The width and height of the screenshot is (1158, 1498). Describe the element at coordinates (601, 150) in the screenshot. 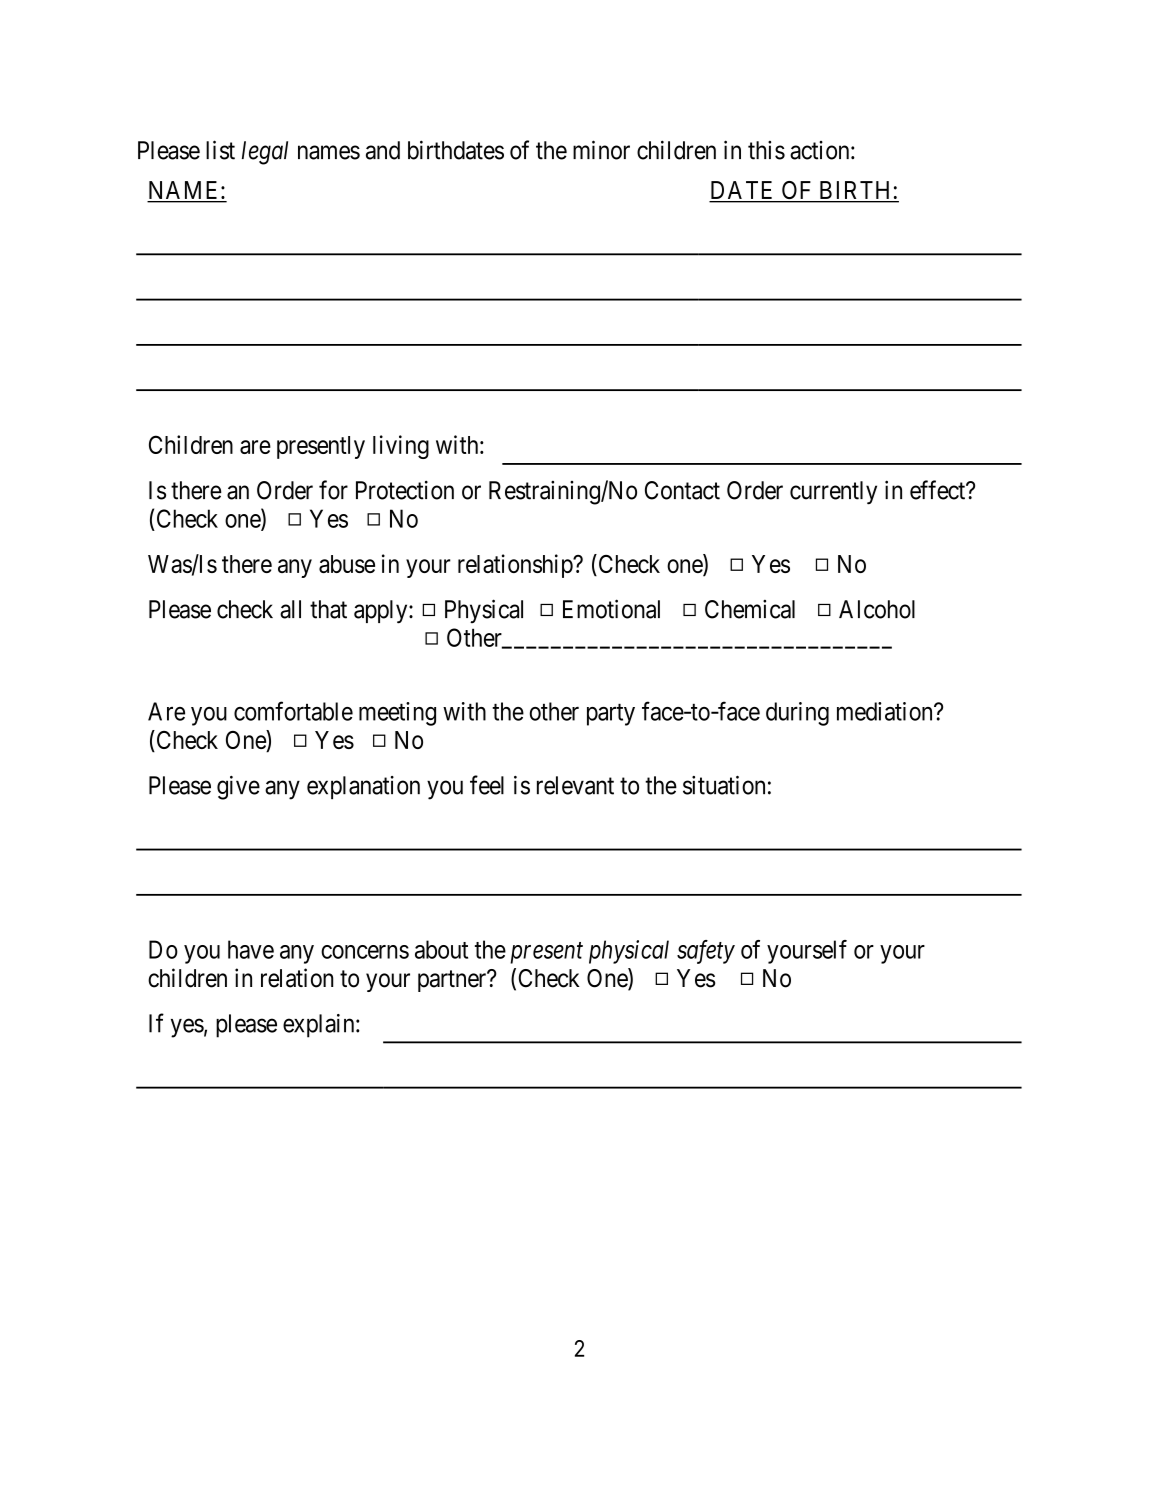

I see `minor` at that location.
